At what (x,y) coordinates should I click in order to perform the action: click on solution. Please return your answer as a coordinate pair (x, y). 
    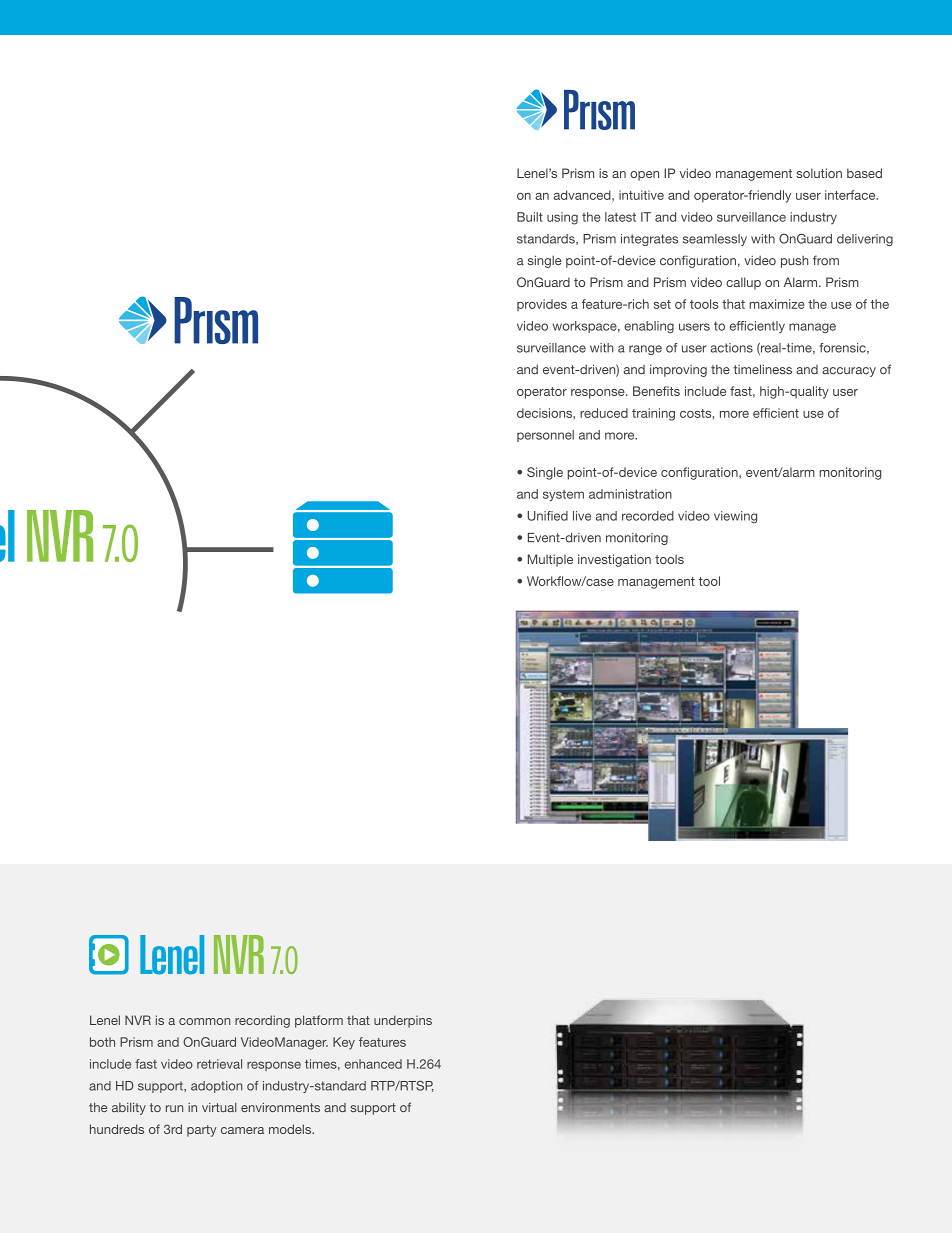
    Looking at the image, I should click on (819, 173).
